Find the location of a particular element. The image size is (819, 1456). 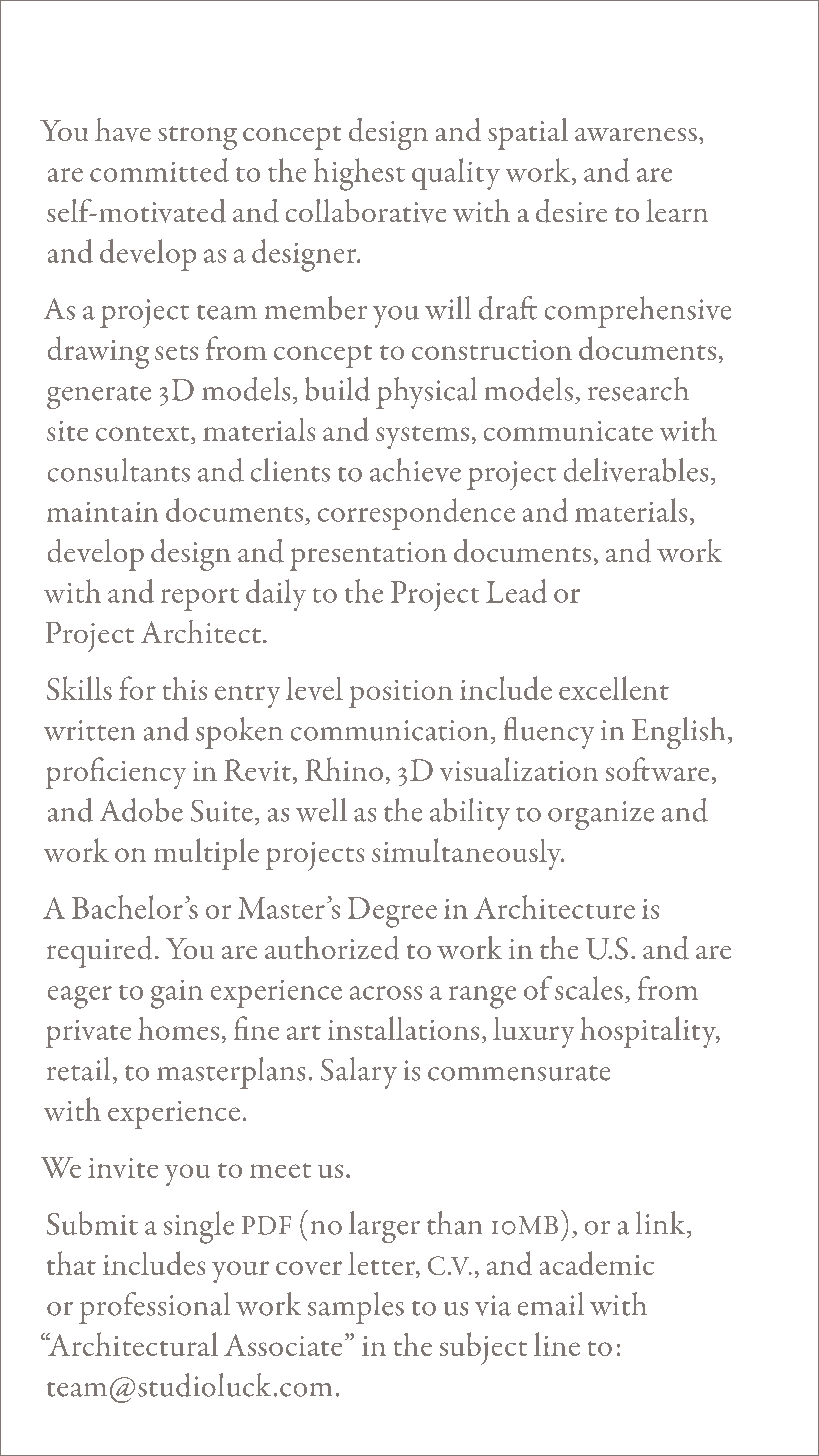

context is located at coordinates (144, 435).
